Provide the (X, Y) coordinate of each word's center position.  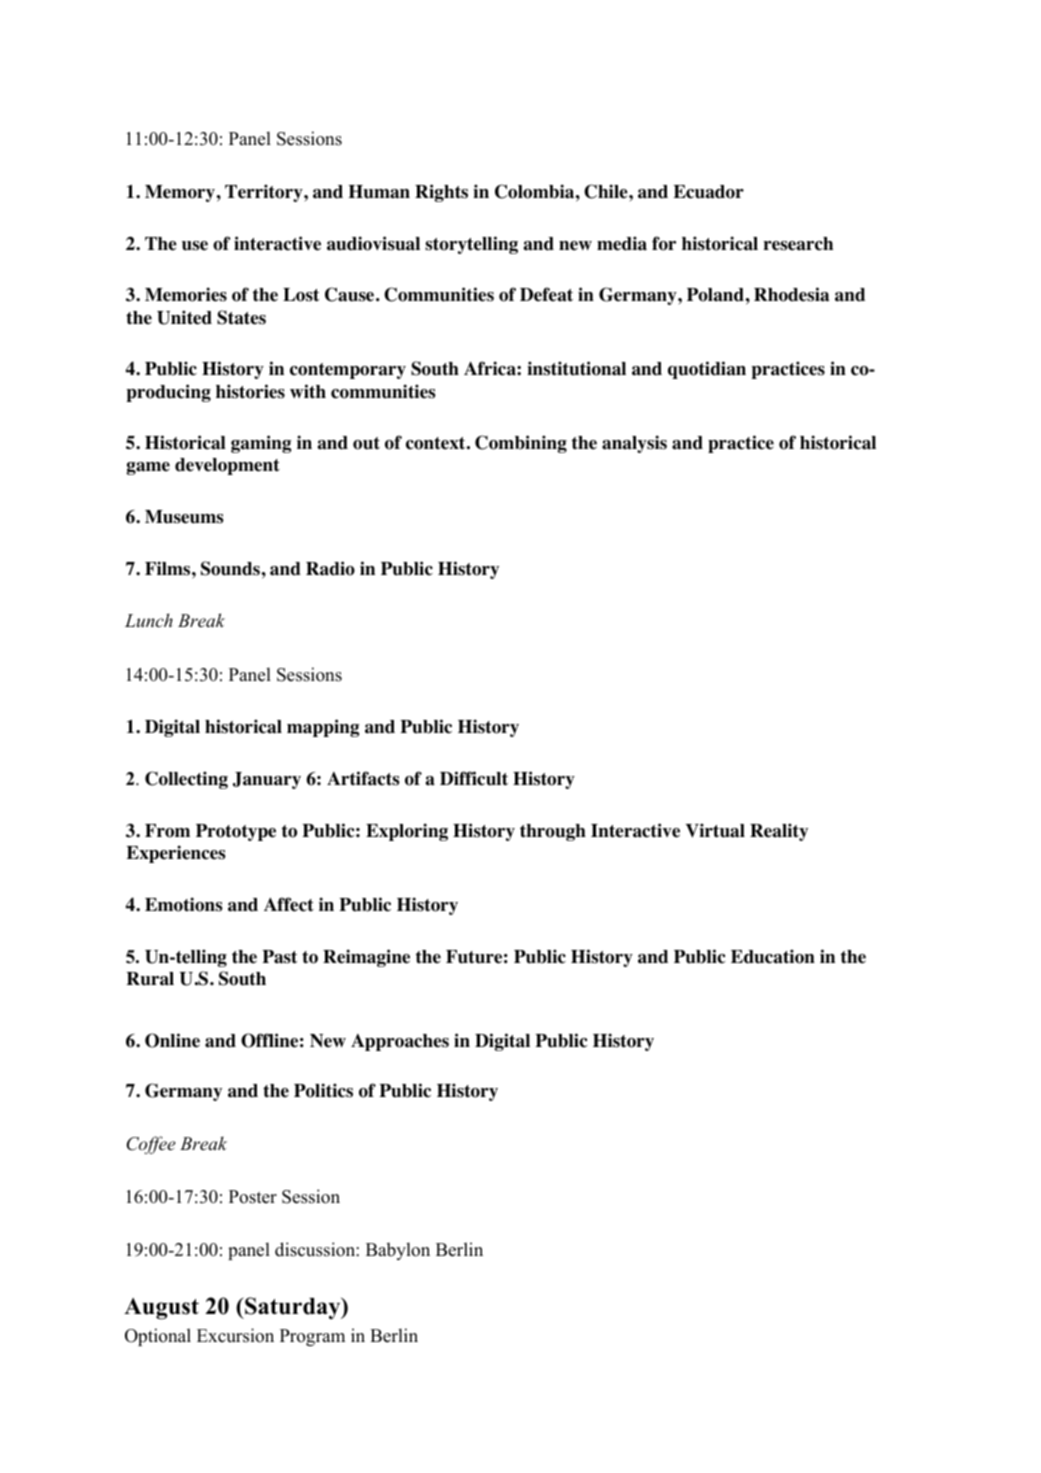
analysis (634, 444)
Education (773, 956)
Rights (441, 193)
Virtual (715, 830)
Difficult (474, 778)
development (227, 466)
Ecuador (708, 192)
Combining (521, 444)
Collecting (186, 780)
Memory (180, 193)
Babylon (398, 1251)
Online (172, 1040)
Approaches (400, 1042)
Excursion (235, 1335)
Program (312, 1337)
